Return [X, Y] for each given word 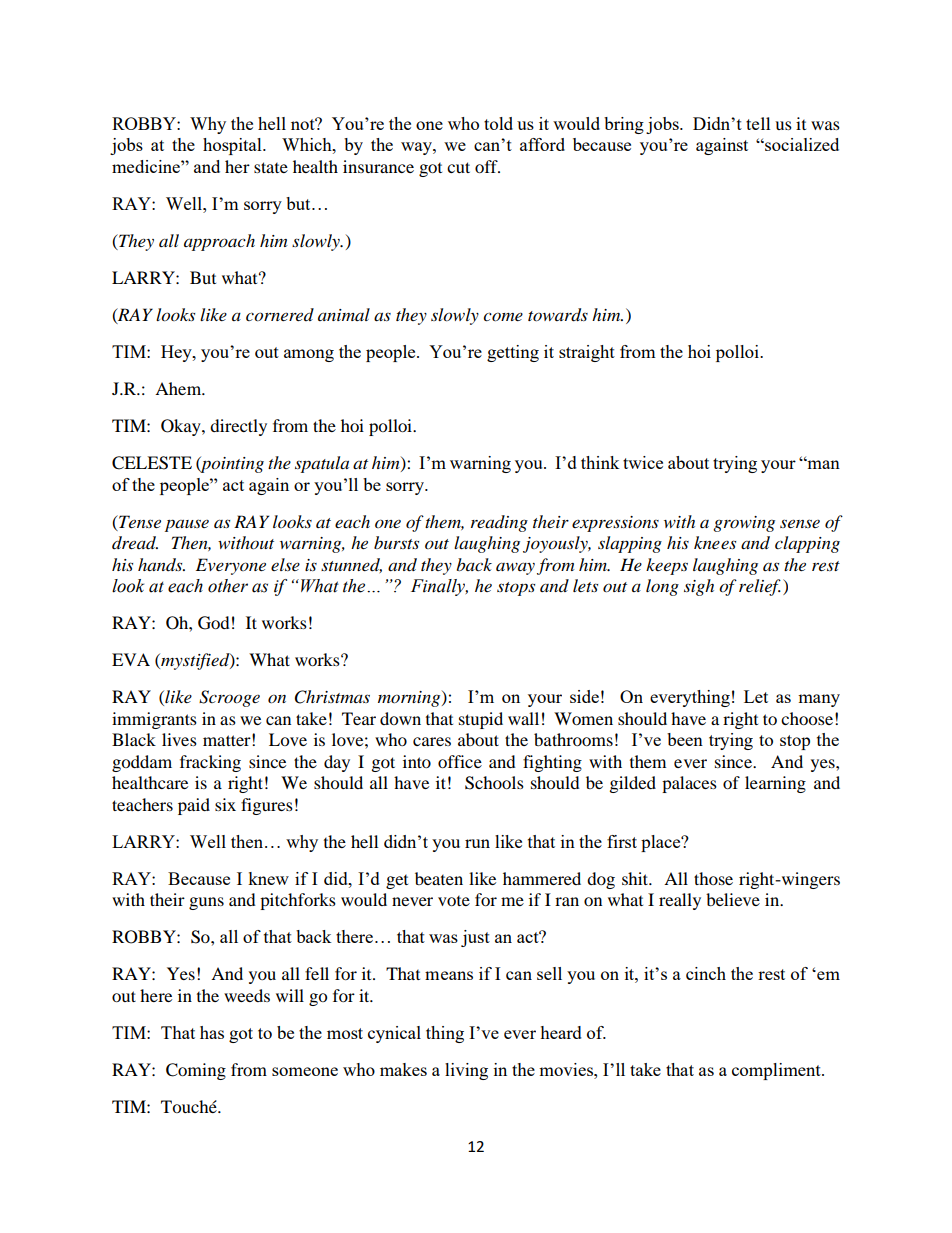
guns [206, 903]
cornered [280, 315]
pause [187, 525]
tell [758, 123]
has [212, 1032]
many [819, 700]
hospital [233, 146]
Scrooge [229, 698]
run [477, 843]
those [713, 878]
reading [499, 523]
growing [744, 524]
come [503, 316]
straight [587, 353]
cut [458, 167]
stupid [481, 720]
